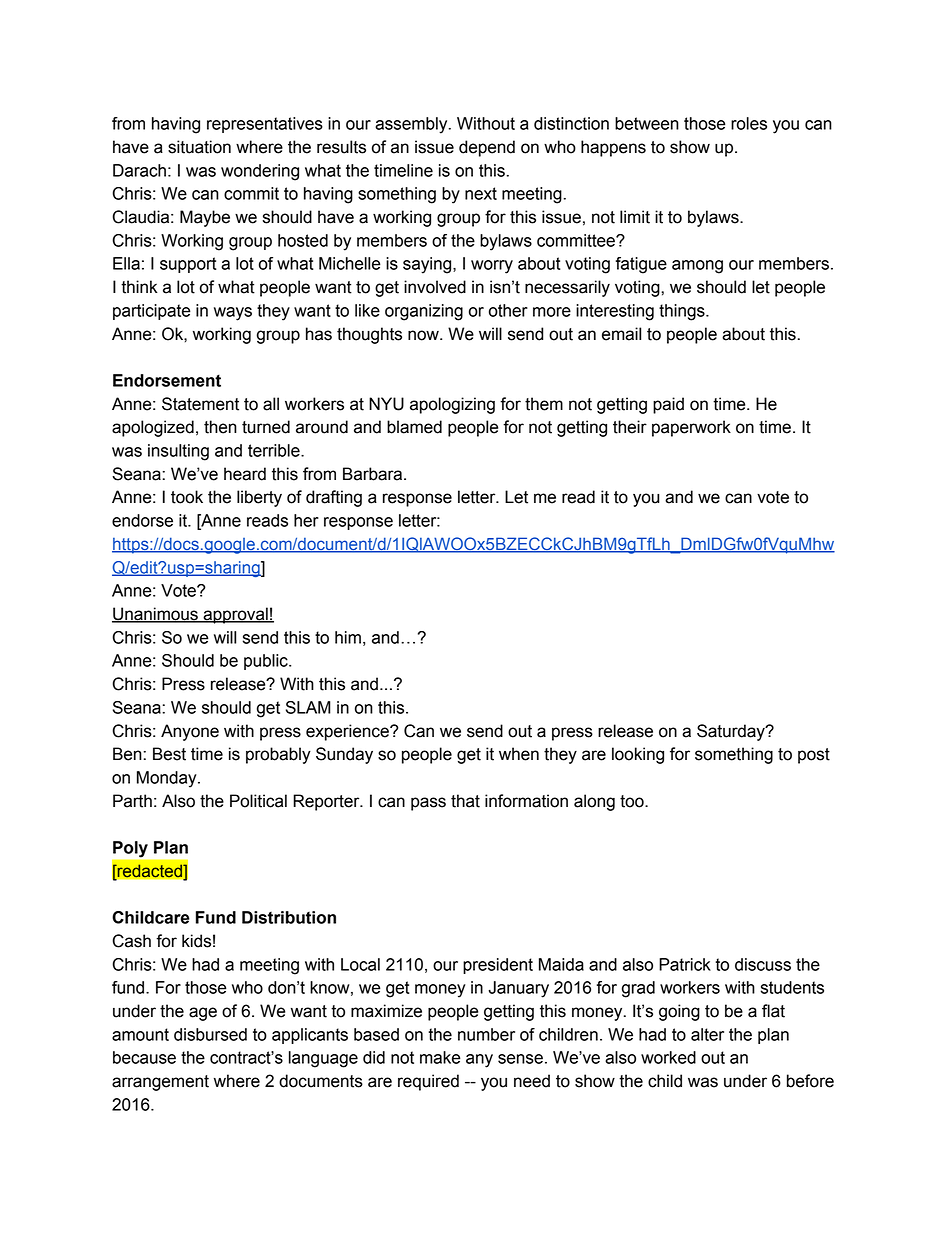  What do you see at coordinates (190, 732) in the image?
I see `Anyone` at bounding box center [190, 732].
